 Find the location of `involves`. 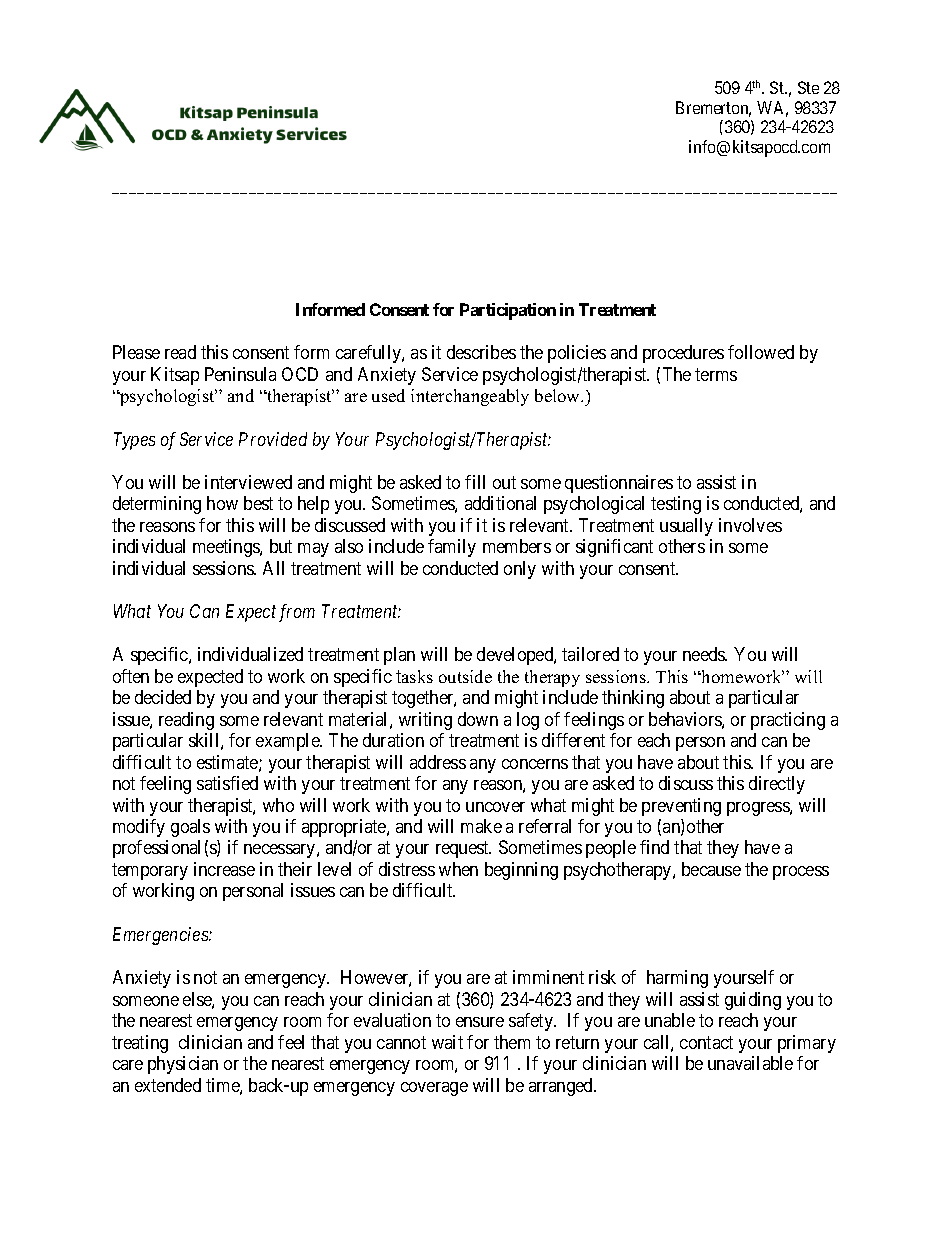

involves is located at coordinates (750, 525).
